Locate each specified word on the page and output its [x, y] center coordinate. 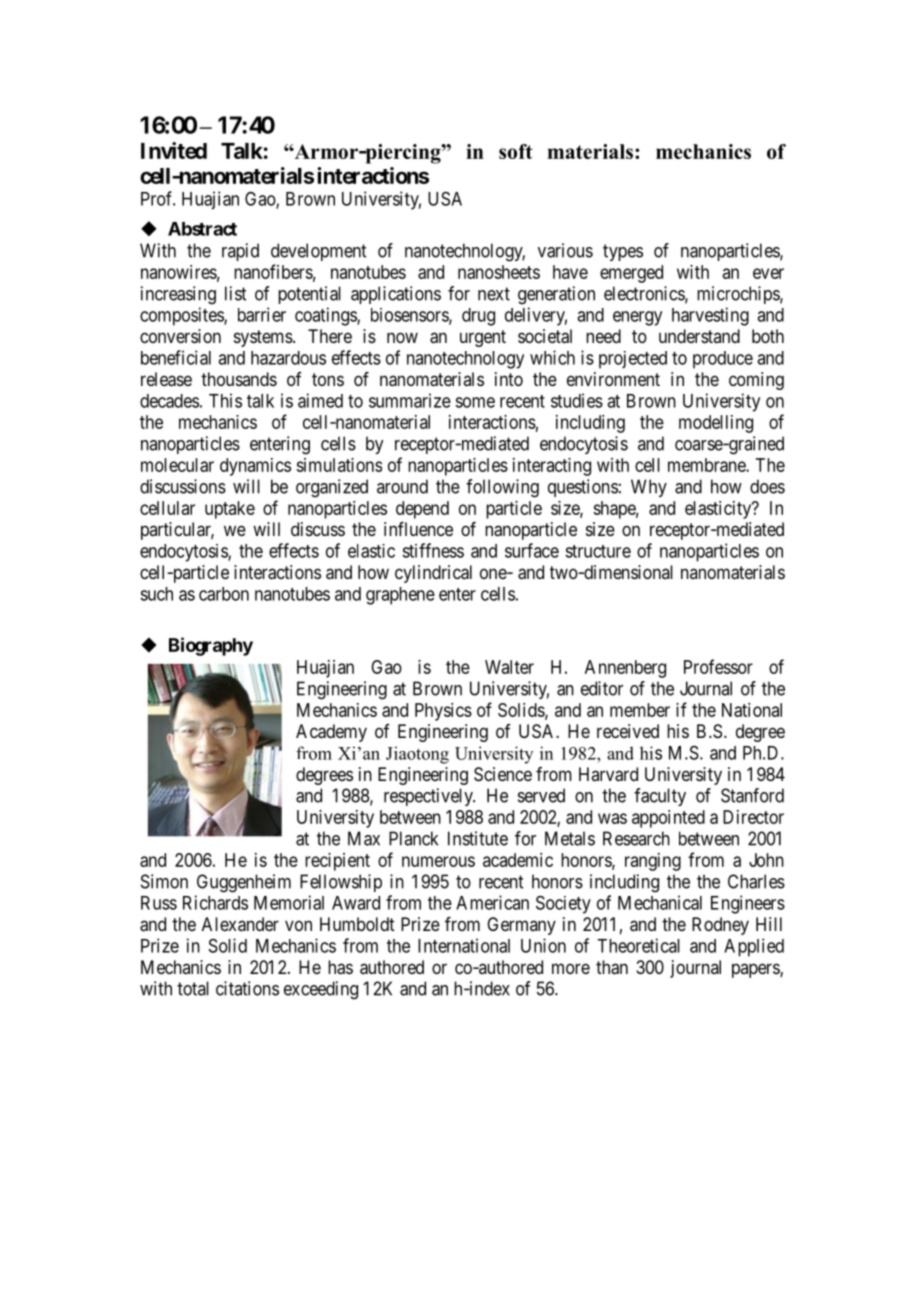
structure [598, 551]
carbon [224, 594]
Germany [521, 926]
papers [756, 970]
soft [516, 151]
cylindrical [433, 574]
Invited [174, 150]
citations [247, 988]
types [623, 252]
